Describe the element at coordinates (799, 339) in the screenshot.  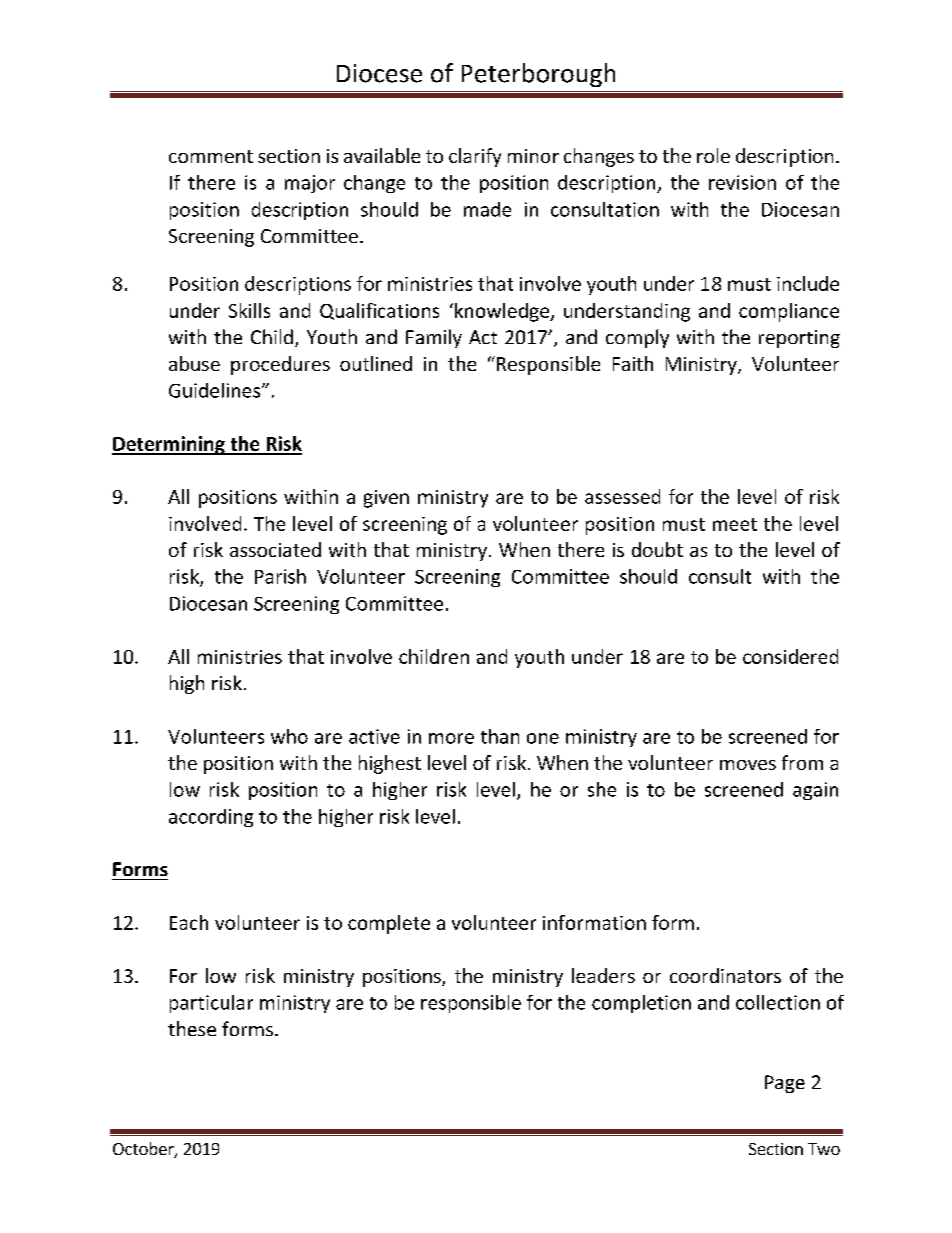
I see `reporting` at that location.
